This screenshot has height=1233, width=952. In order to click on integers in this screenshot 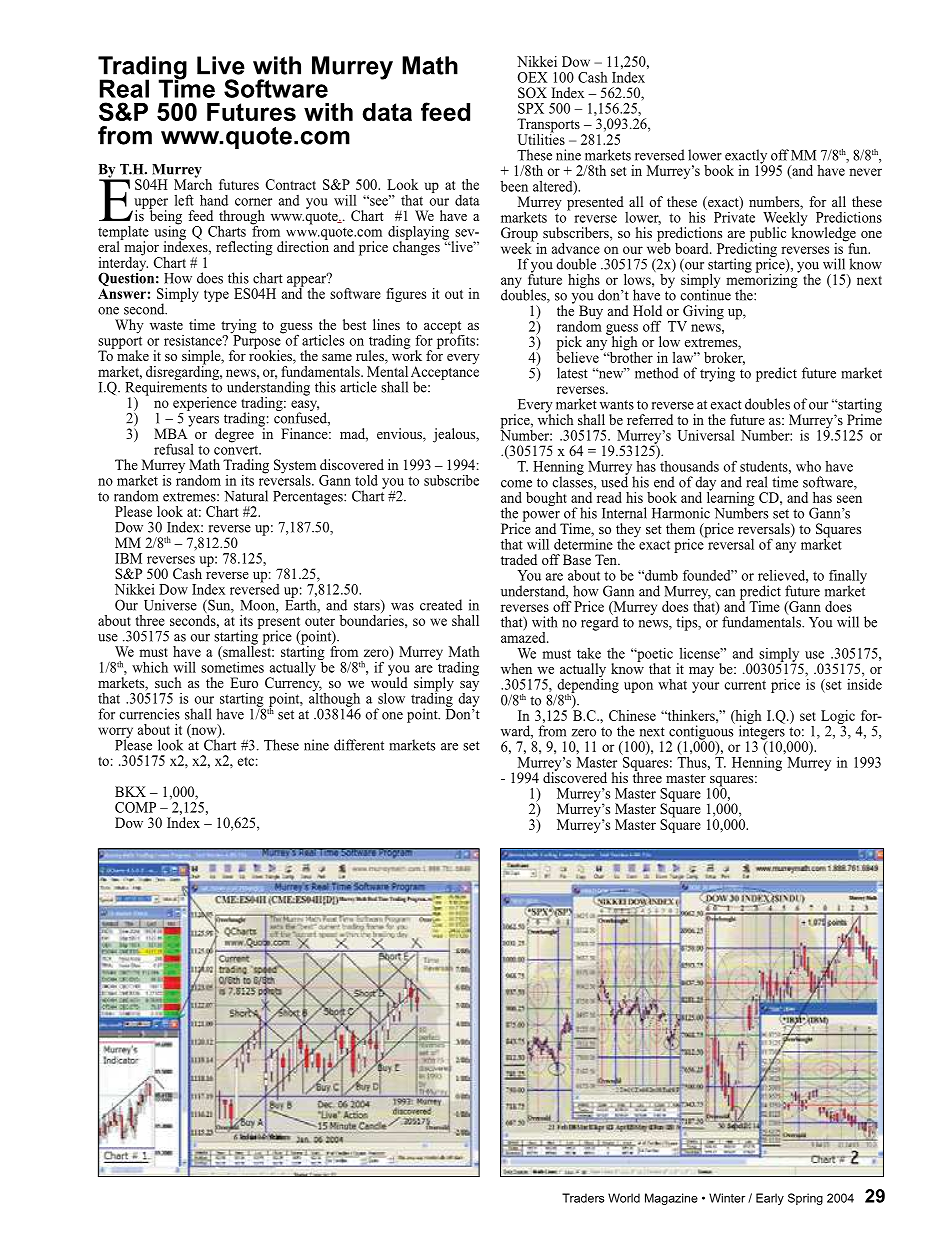, I will do `click(762, 732)`.
